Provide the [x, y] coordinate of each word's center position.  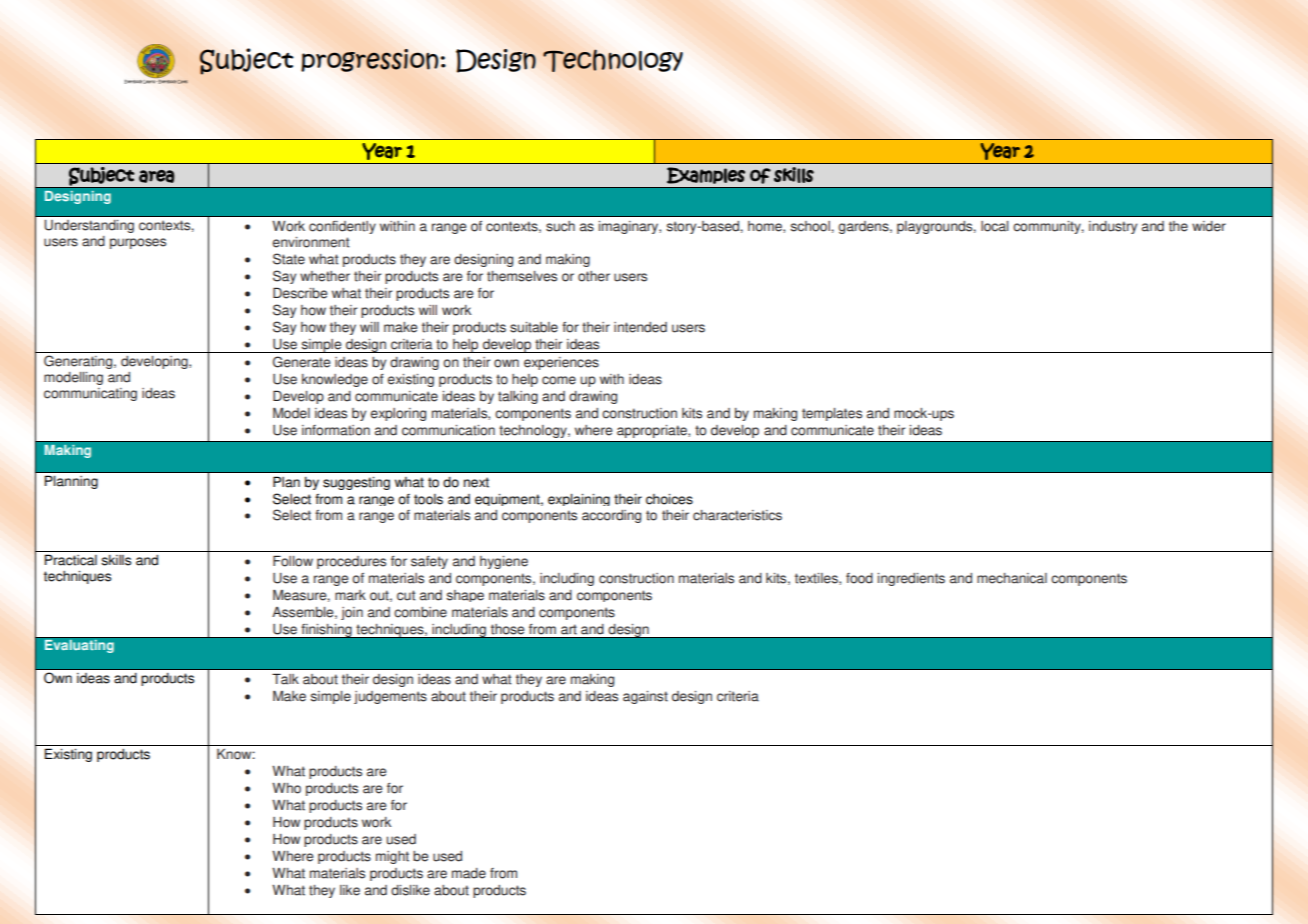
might [392, 857]
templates [832, 414]
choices [669, 499]
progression [369, 60]
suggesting [356, 483]
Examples [706, 175]
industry [1113, 227]
